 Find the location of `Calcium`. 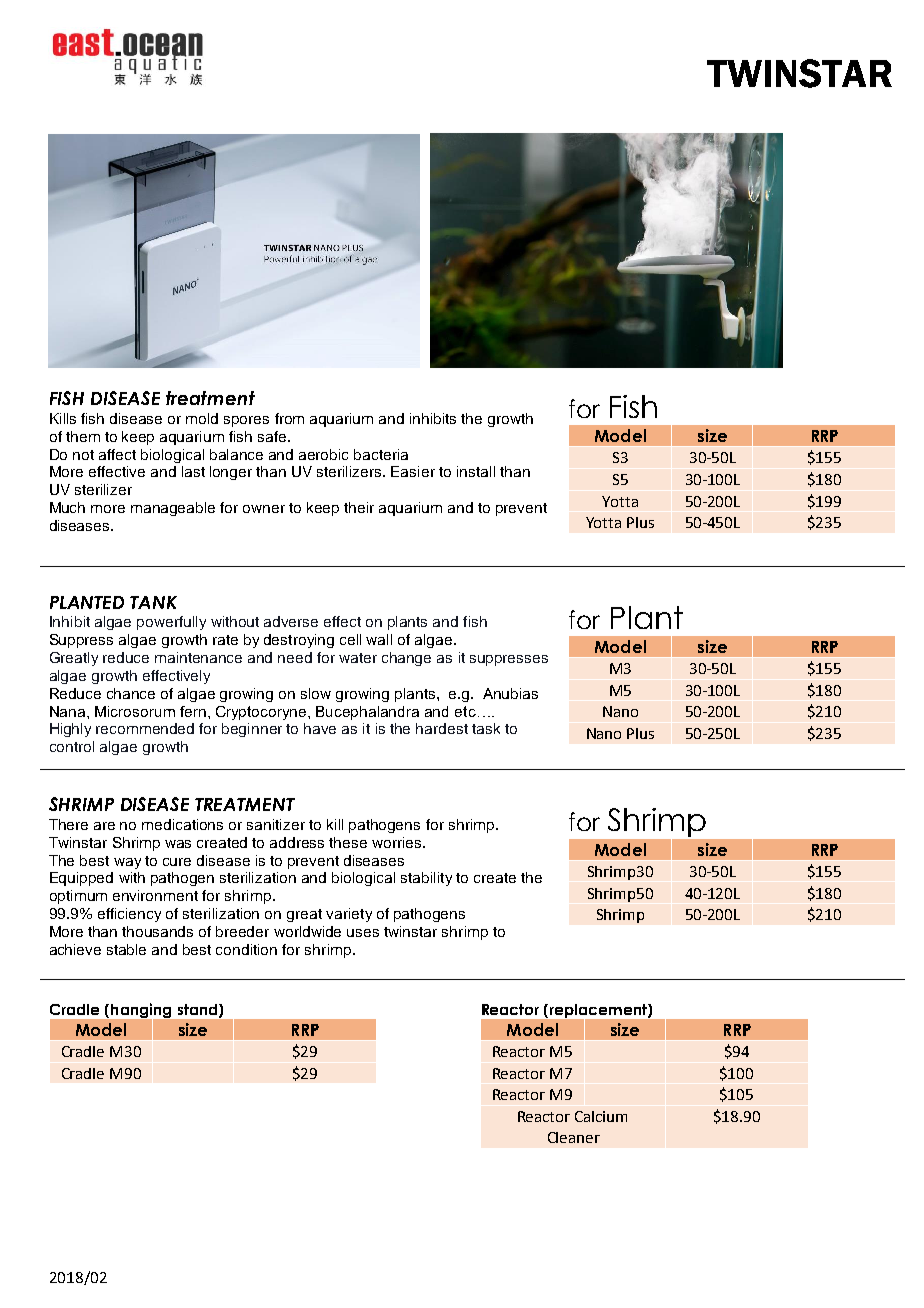

Calcium is located at coordinates (601, 1116).
